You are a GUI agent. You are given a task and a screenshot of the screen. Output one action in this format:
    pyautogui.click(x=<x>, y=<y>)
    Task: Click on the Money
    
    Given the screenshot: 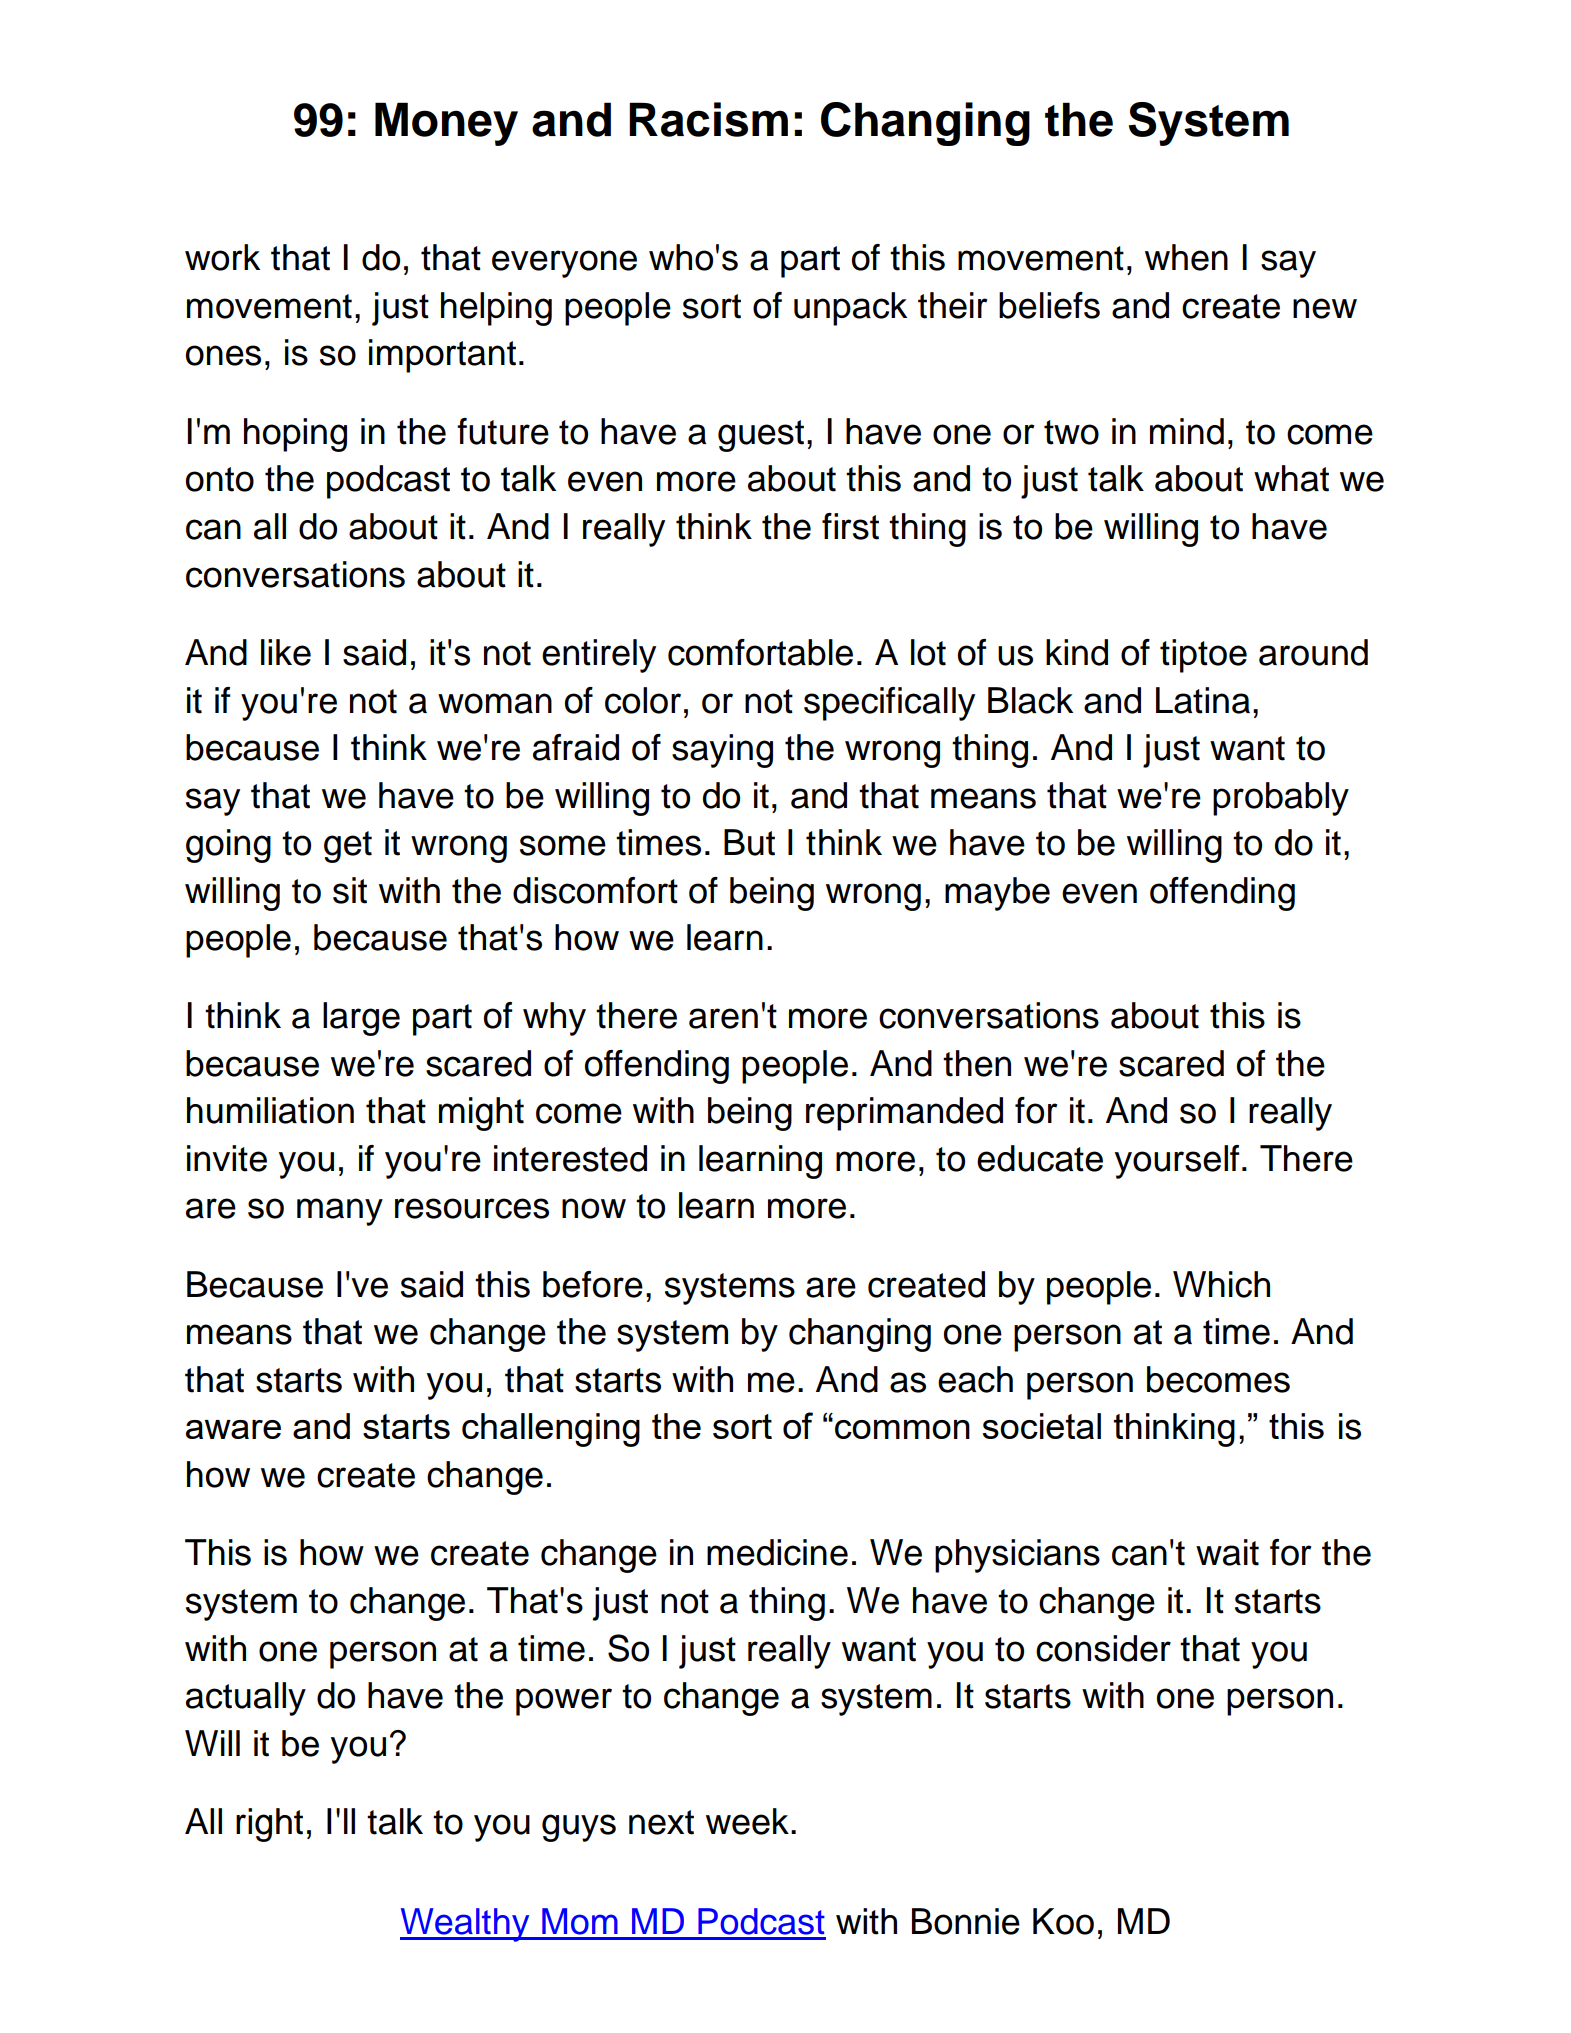 What is the action you would take?
    pyautogui.click(x=446, y=124)
